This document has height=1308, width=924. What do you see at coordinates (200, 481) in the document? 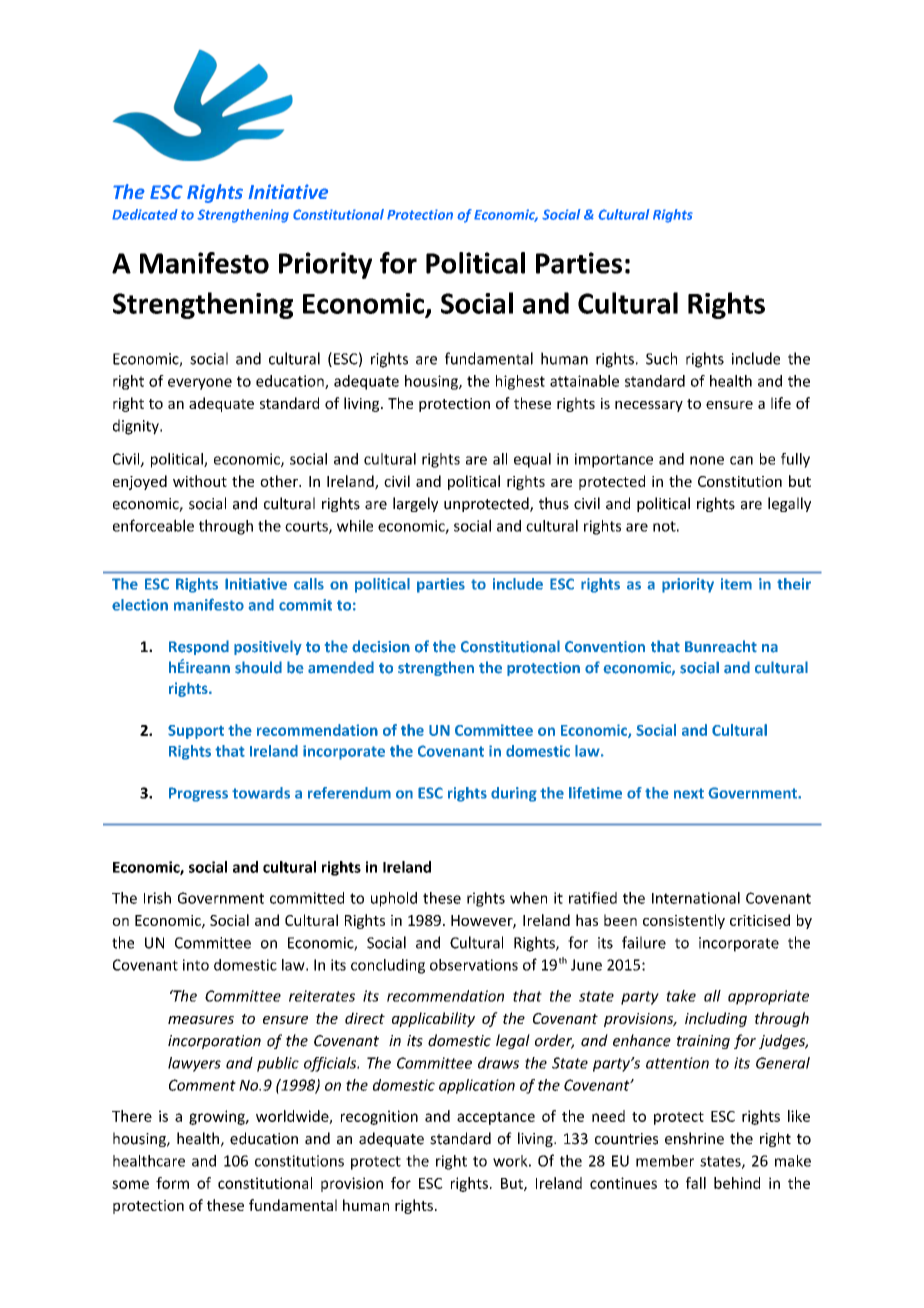
I see `without` at bounding box center [200, 481].
